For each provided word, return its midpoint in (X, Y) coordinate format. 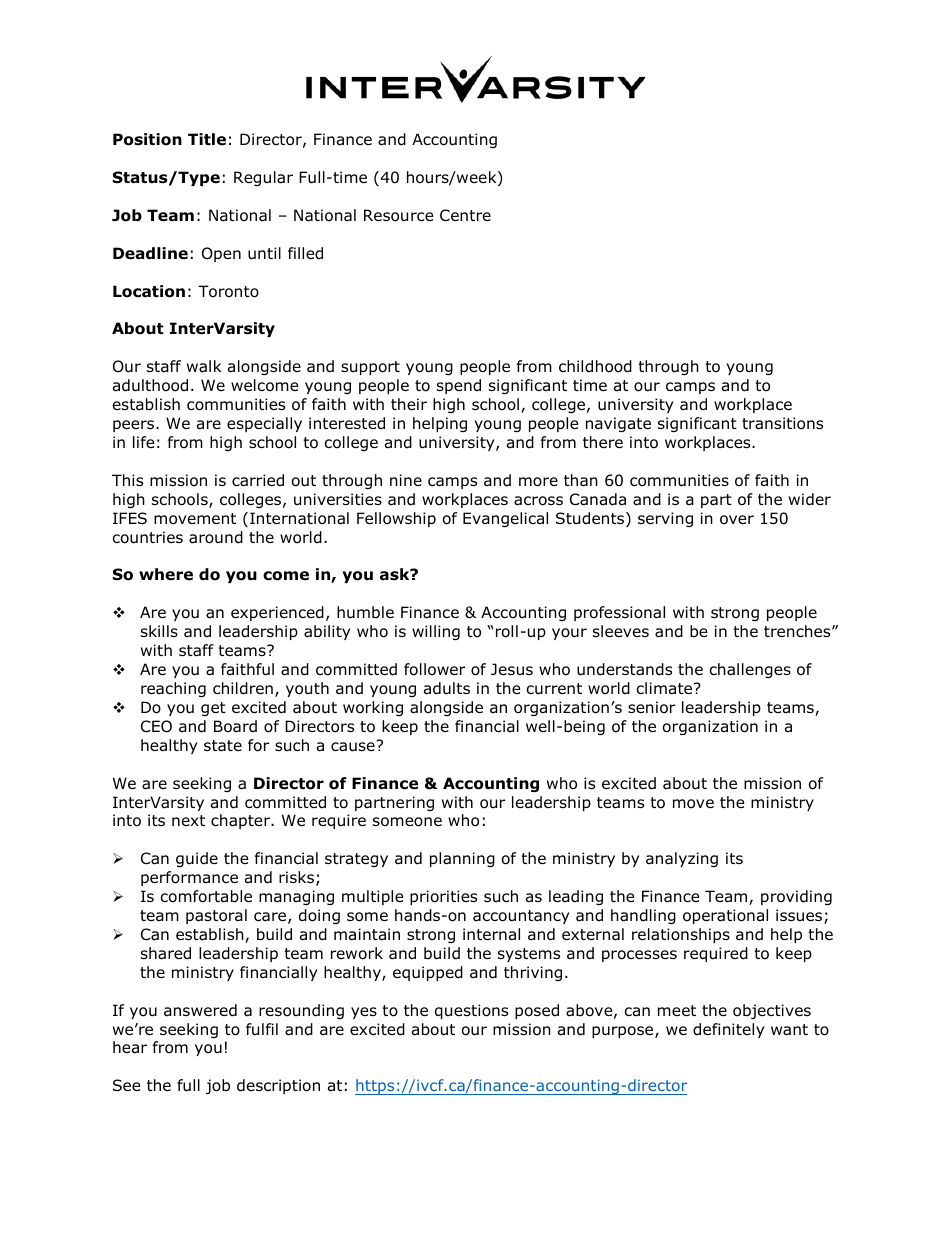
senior (651, 707)
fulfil (262, 1029)
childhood (595, 366)
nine (406, 480)
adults (447, 688)
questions (471, 1011)
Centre (465, 215)
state (223, 746)
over (737, 520)
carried (258, 480)
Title (207, 139)
